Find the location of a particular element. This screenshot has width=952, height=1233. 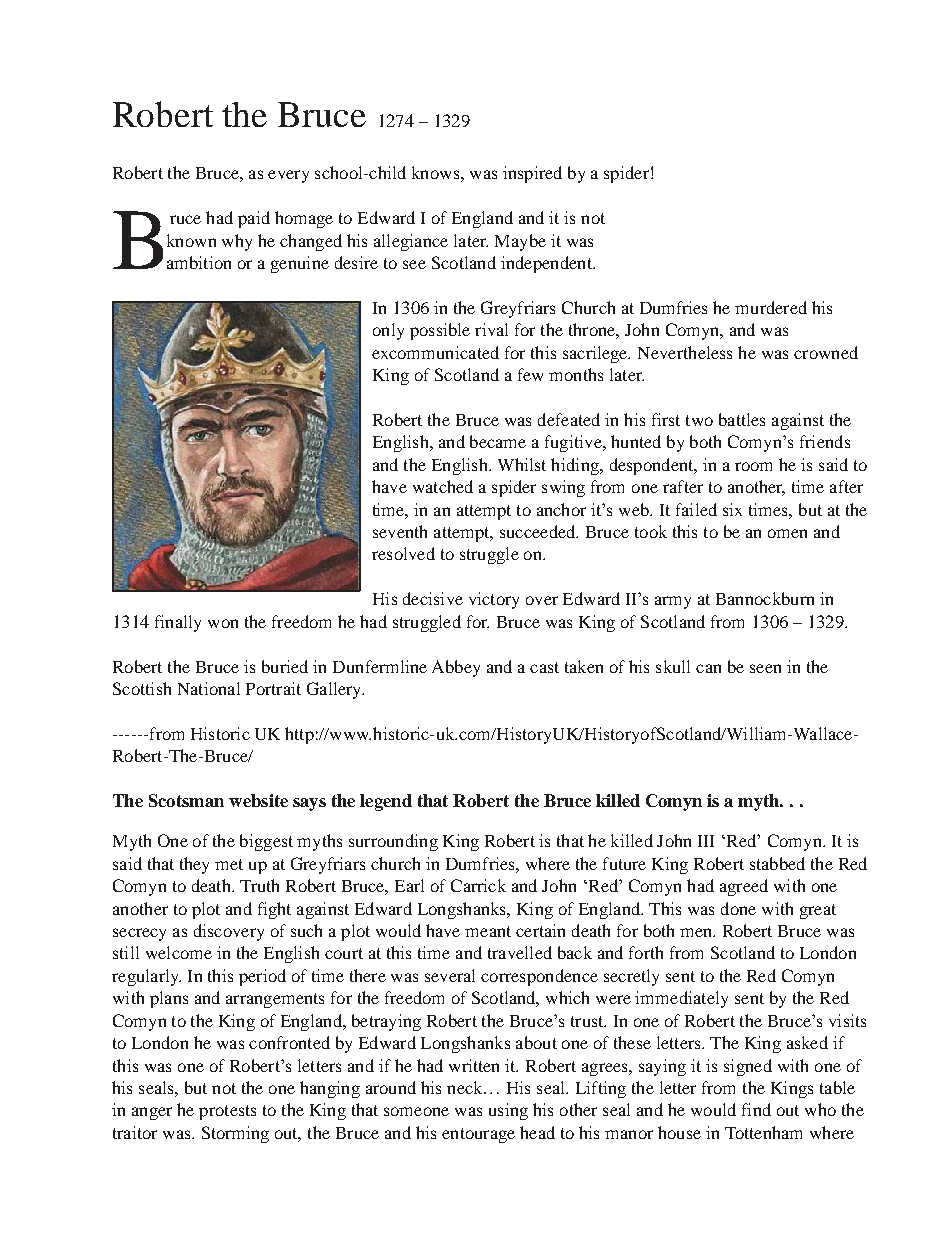

agreed is located at coordinates (744, 887).
